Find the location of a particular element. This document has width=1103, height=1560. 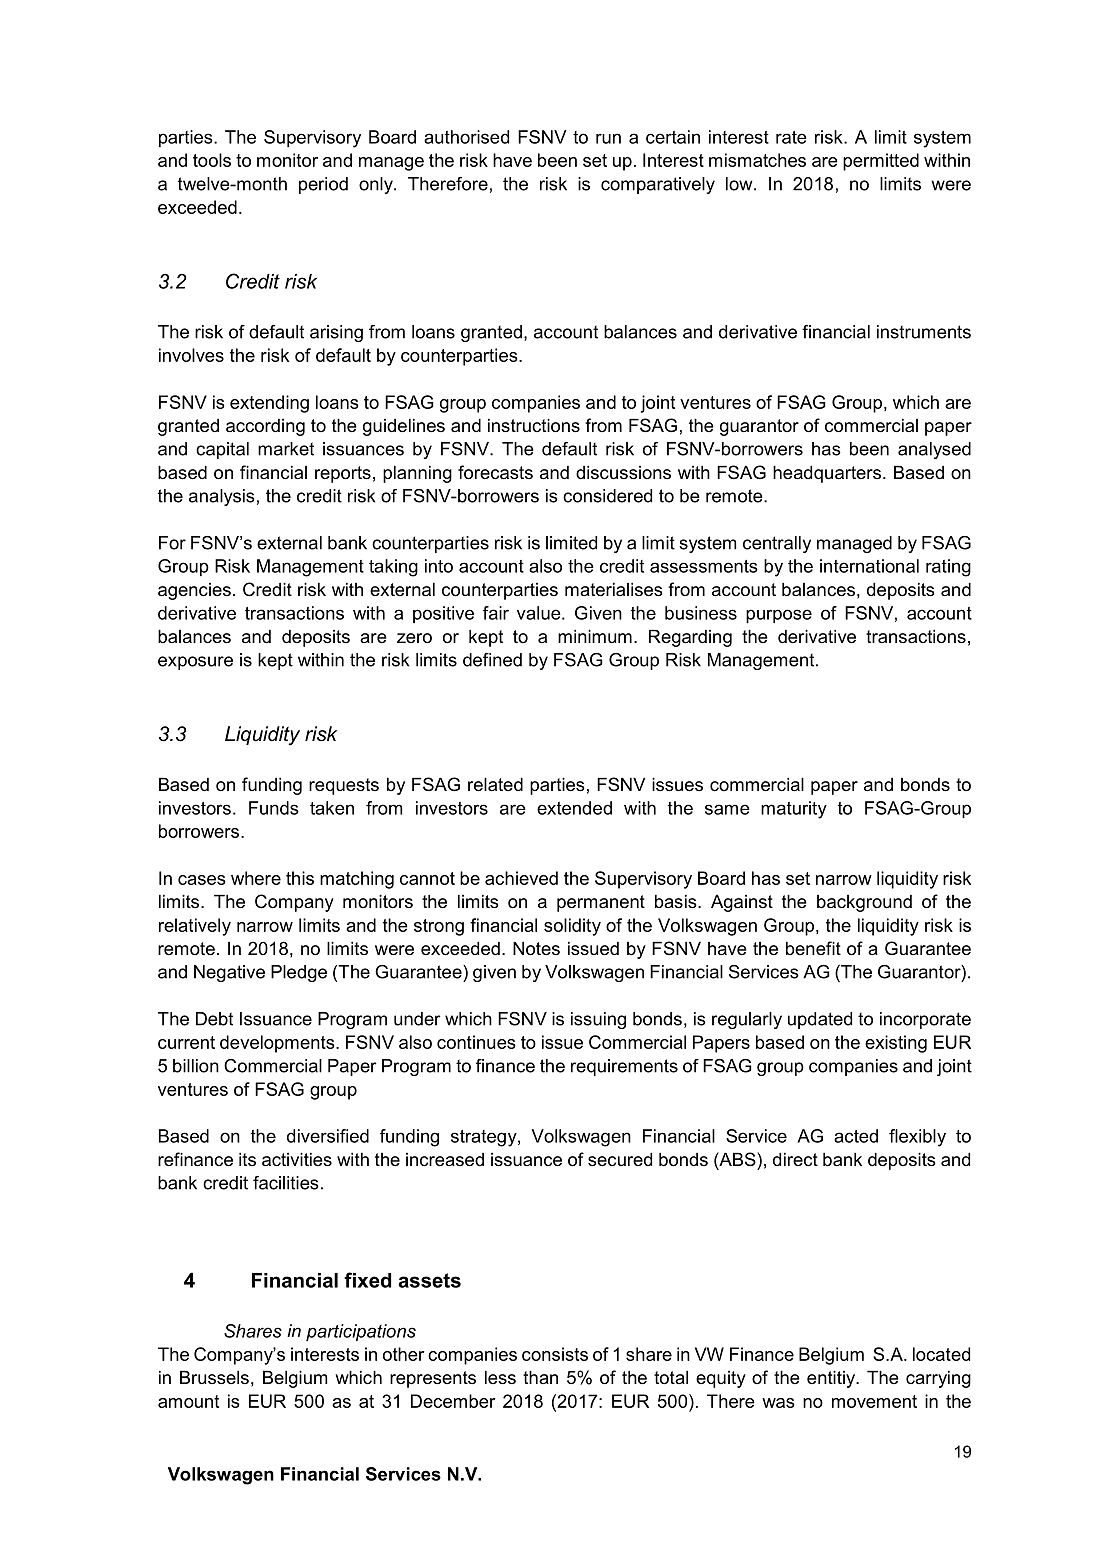

period is located at coordinates (323, 185).
